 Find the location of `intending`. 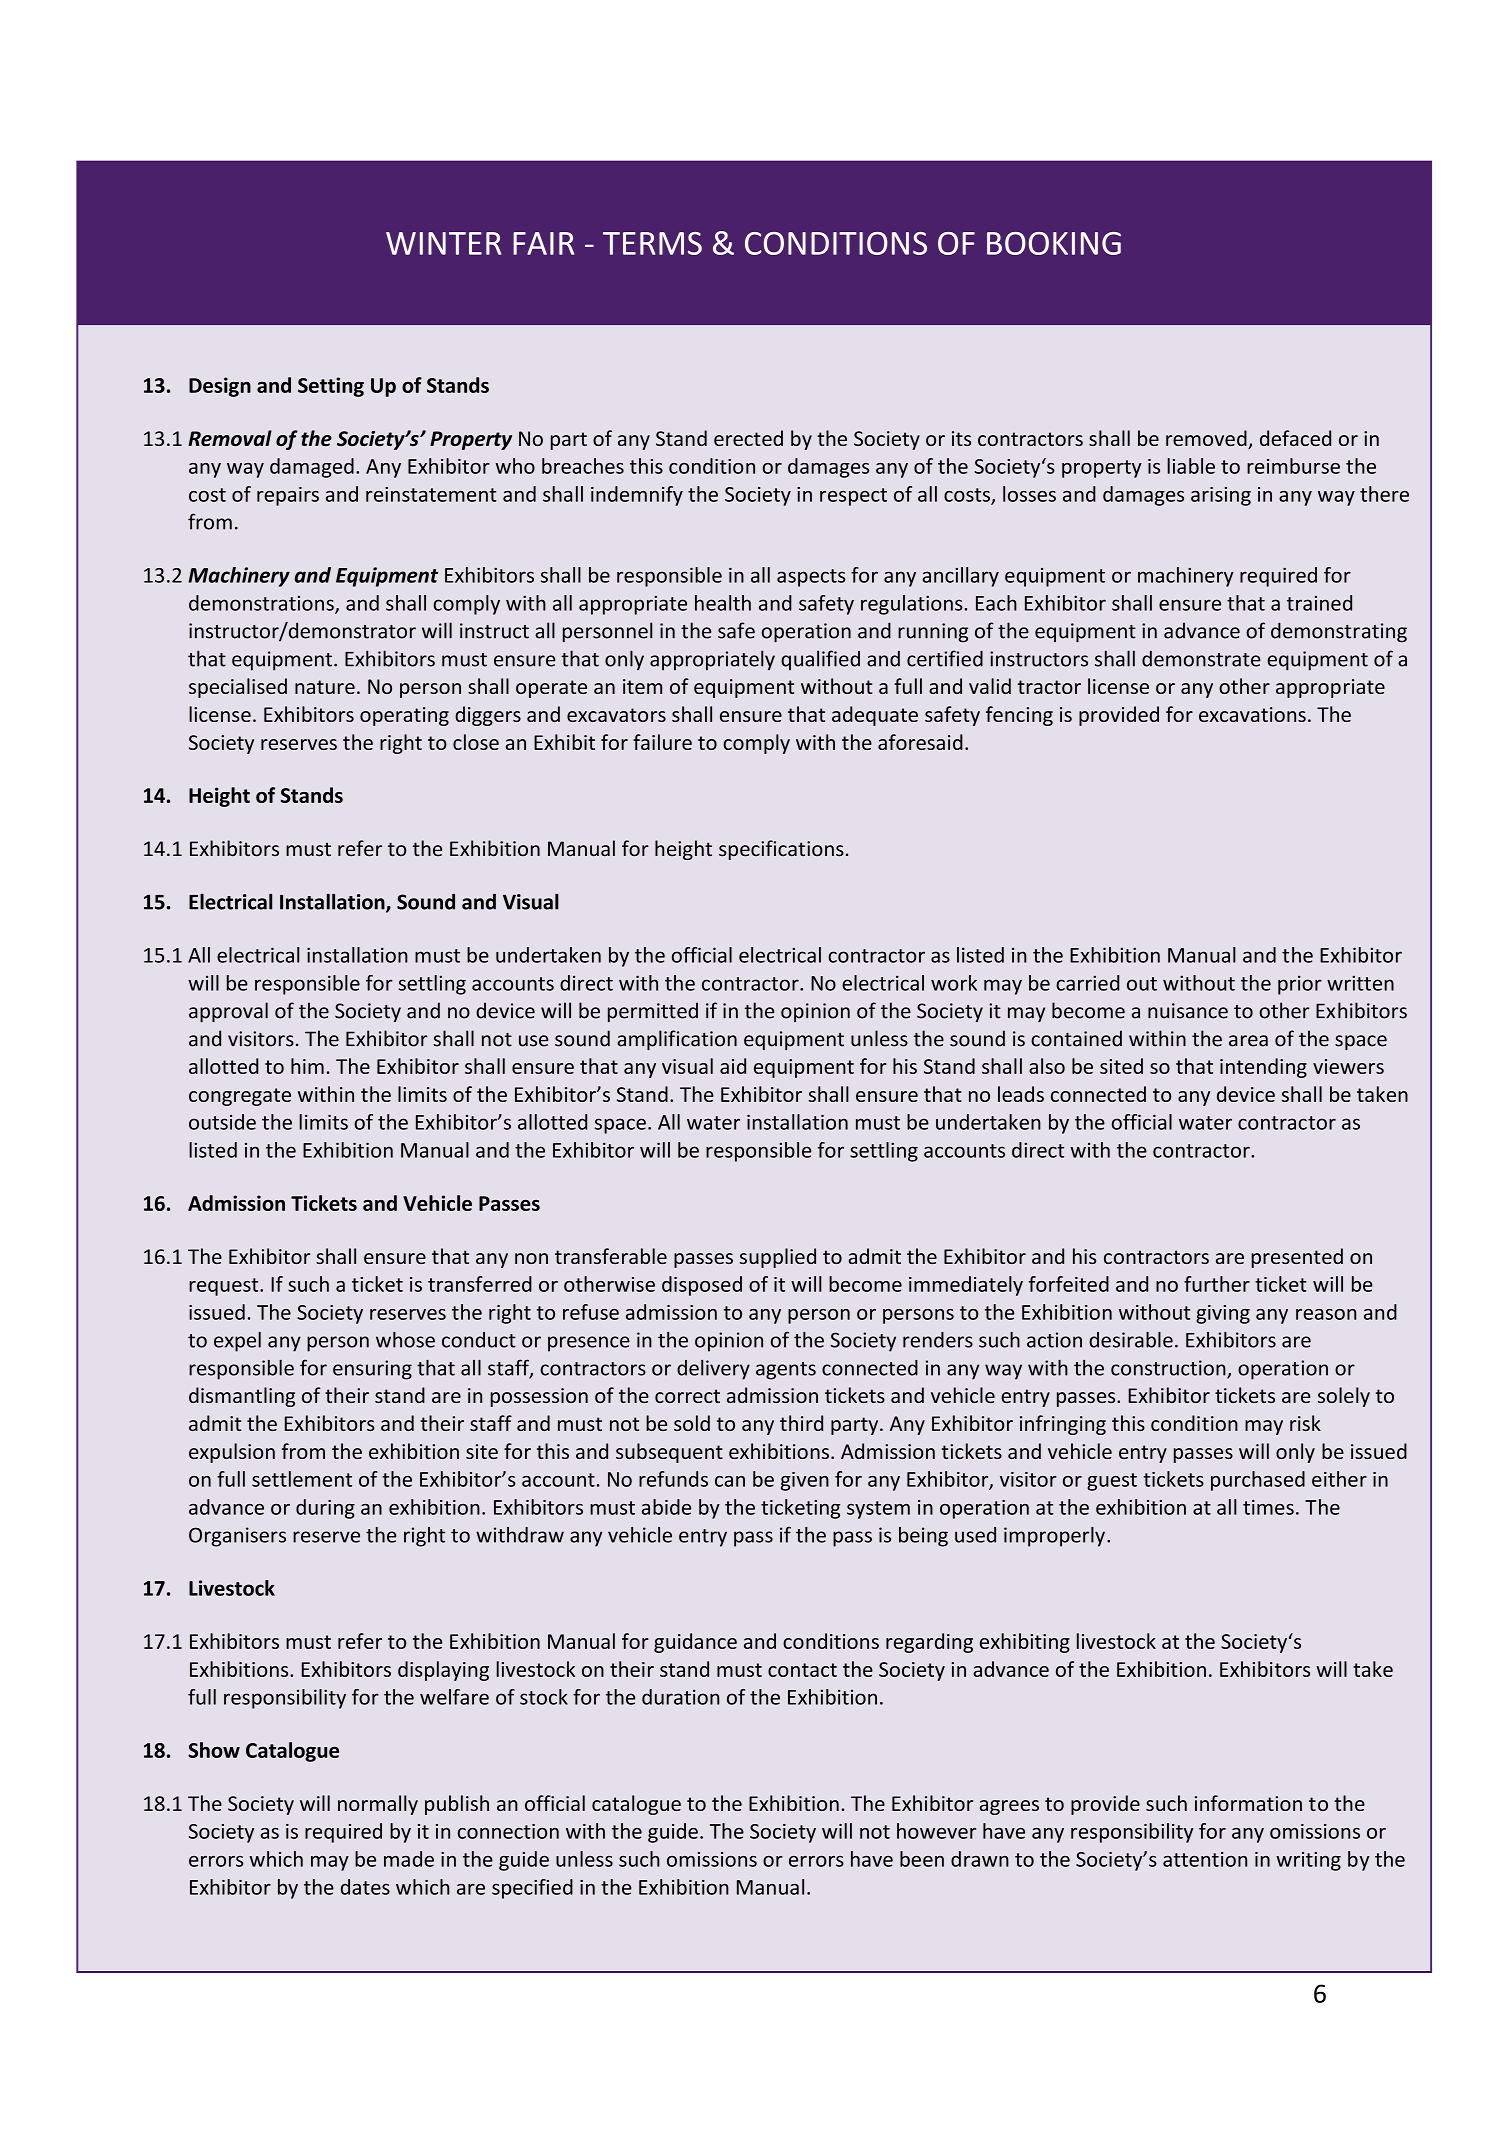

intending is located at coordinates (1263, 1068).
